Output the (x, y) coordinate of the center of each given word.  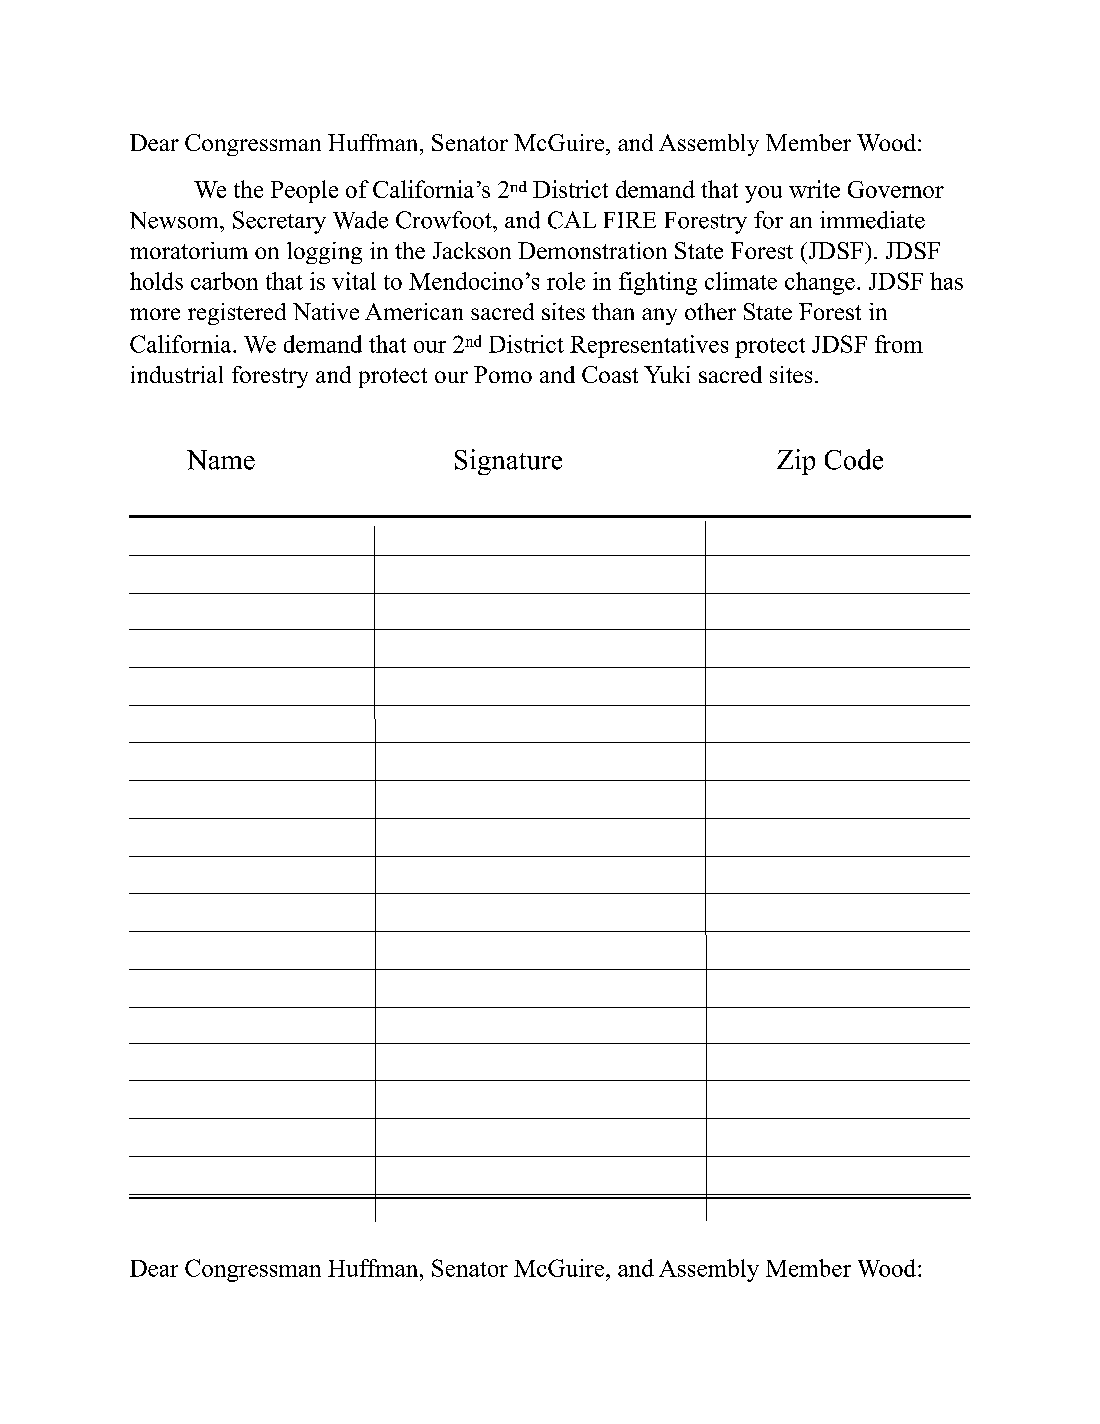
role (566, 281)
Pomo (503, 374)
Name (221, 460)
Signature (508, 462)
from (899, 344)
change (820, 283)
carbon (224, 281)
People (304, 191)
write (814, 189)
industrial (177, 374)
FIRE (630, 220)
